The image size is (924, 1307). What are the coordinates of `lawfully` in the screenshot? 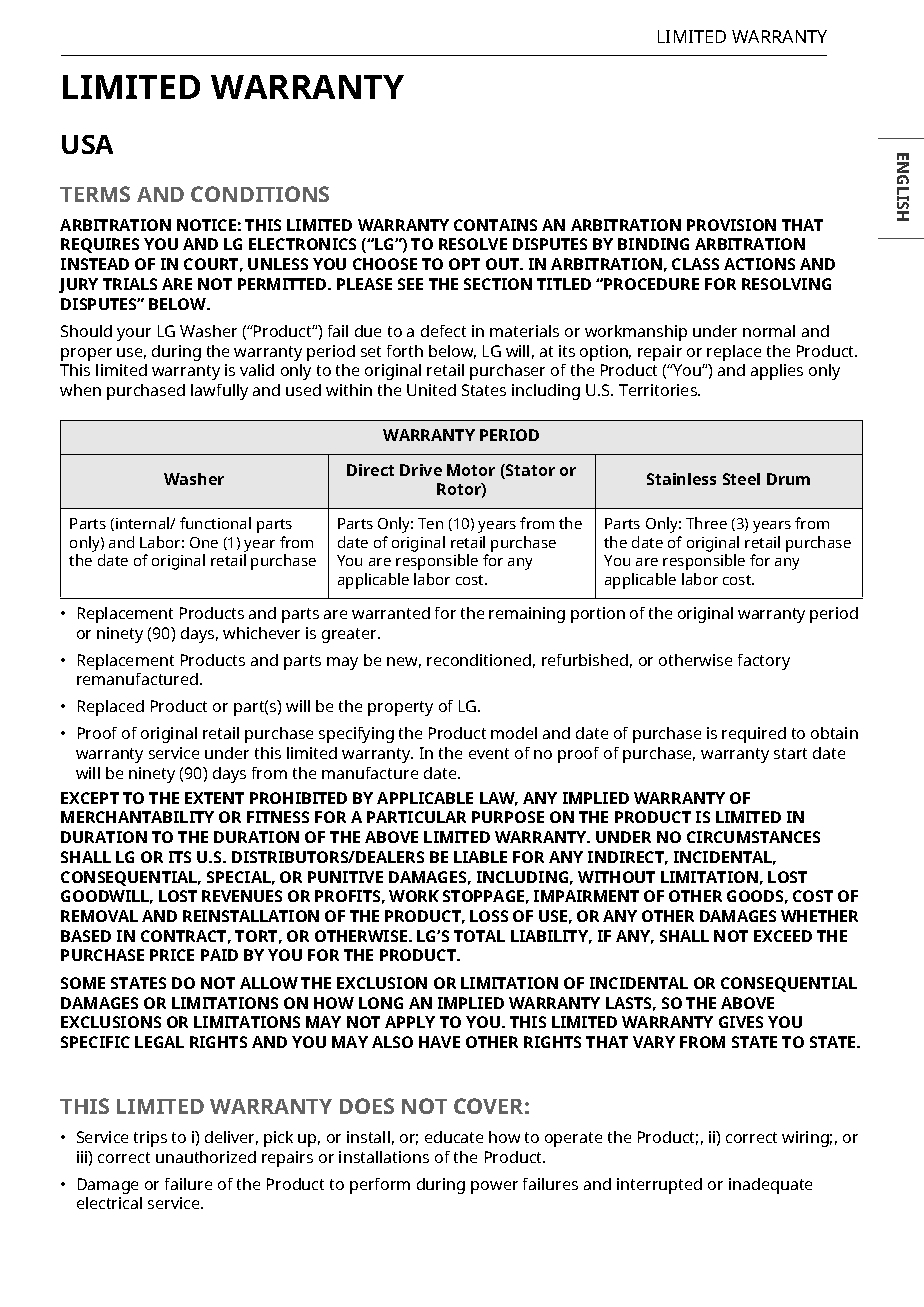 It's located at (219, 392).
